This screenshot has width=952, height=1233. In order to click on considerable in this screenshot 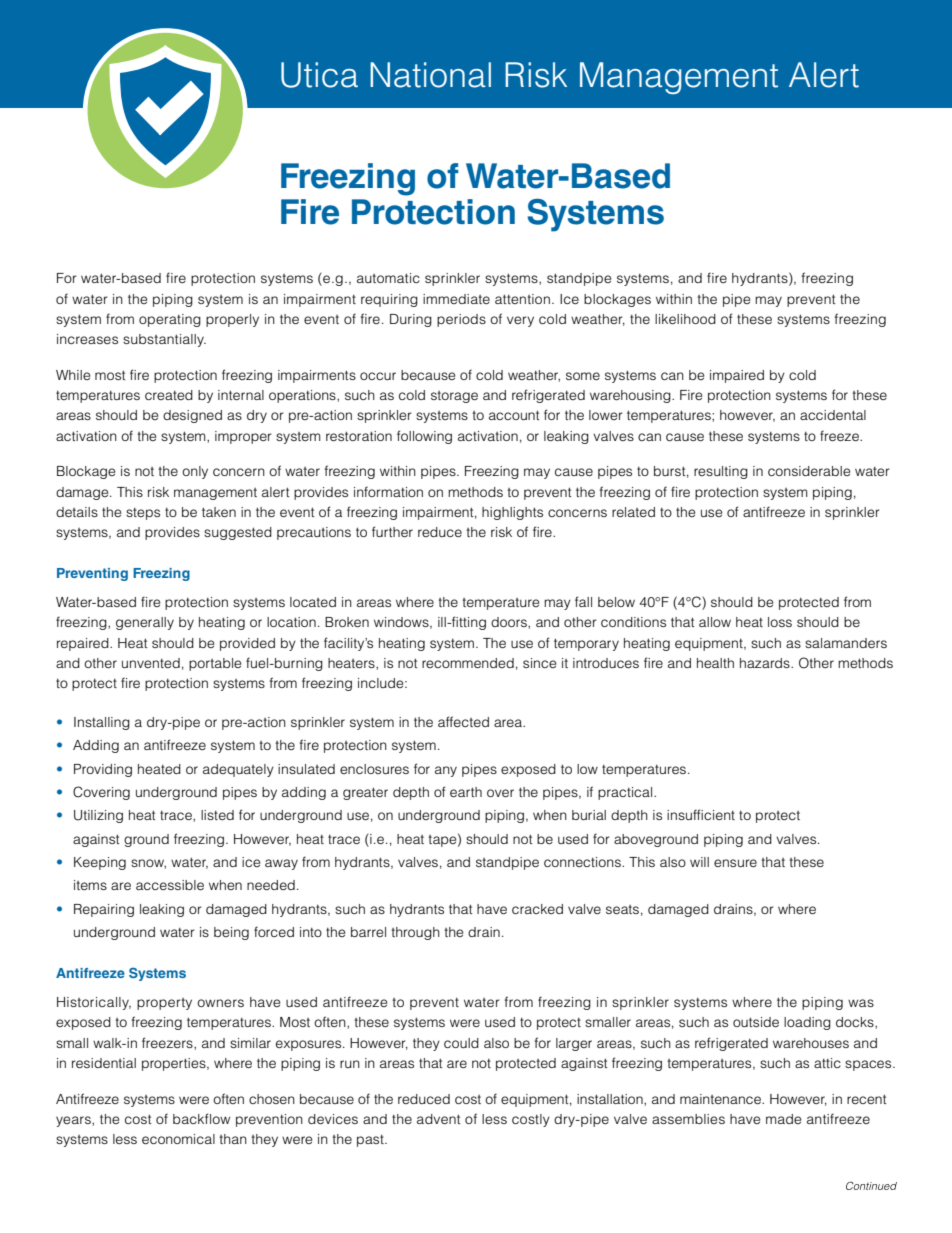, I will do `click(809, 471)`.
